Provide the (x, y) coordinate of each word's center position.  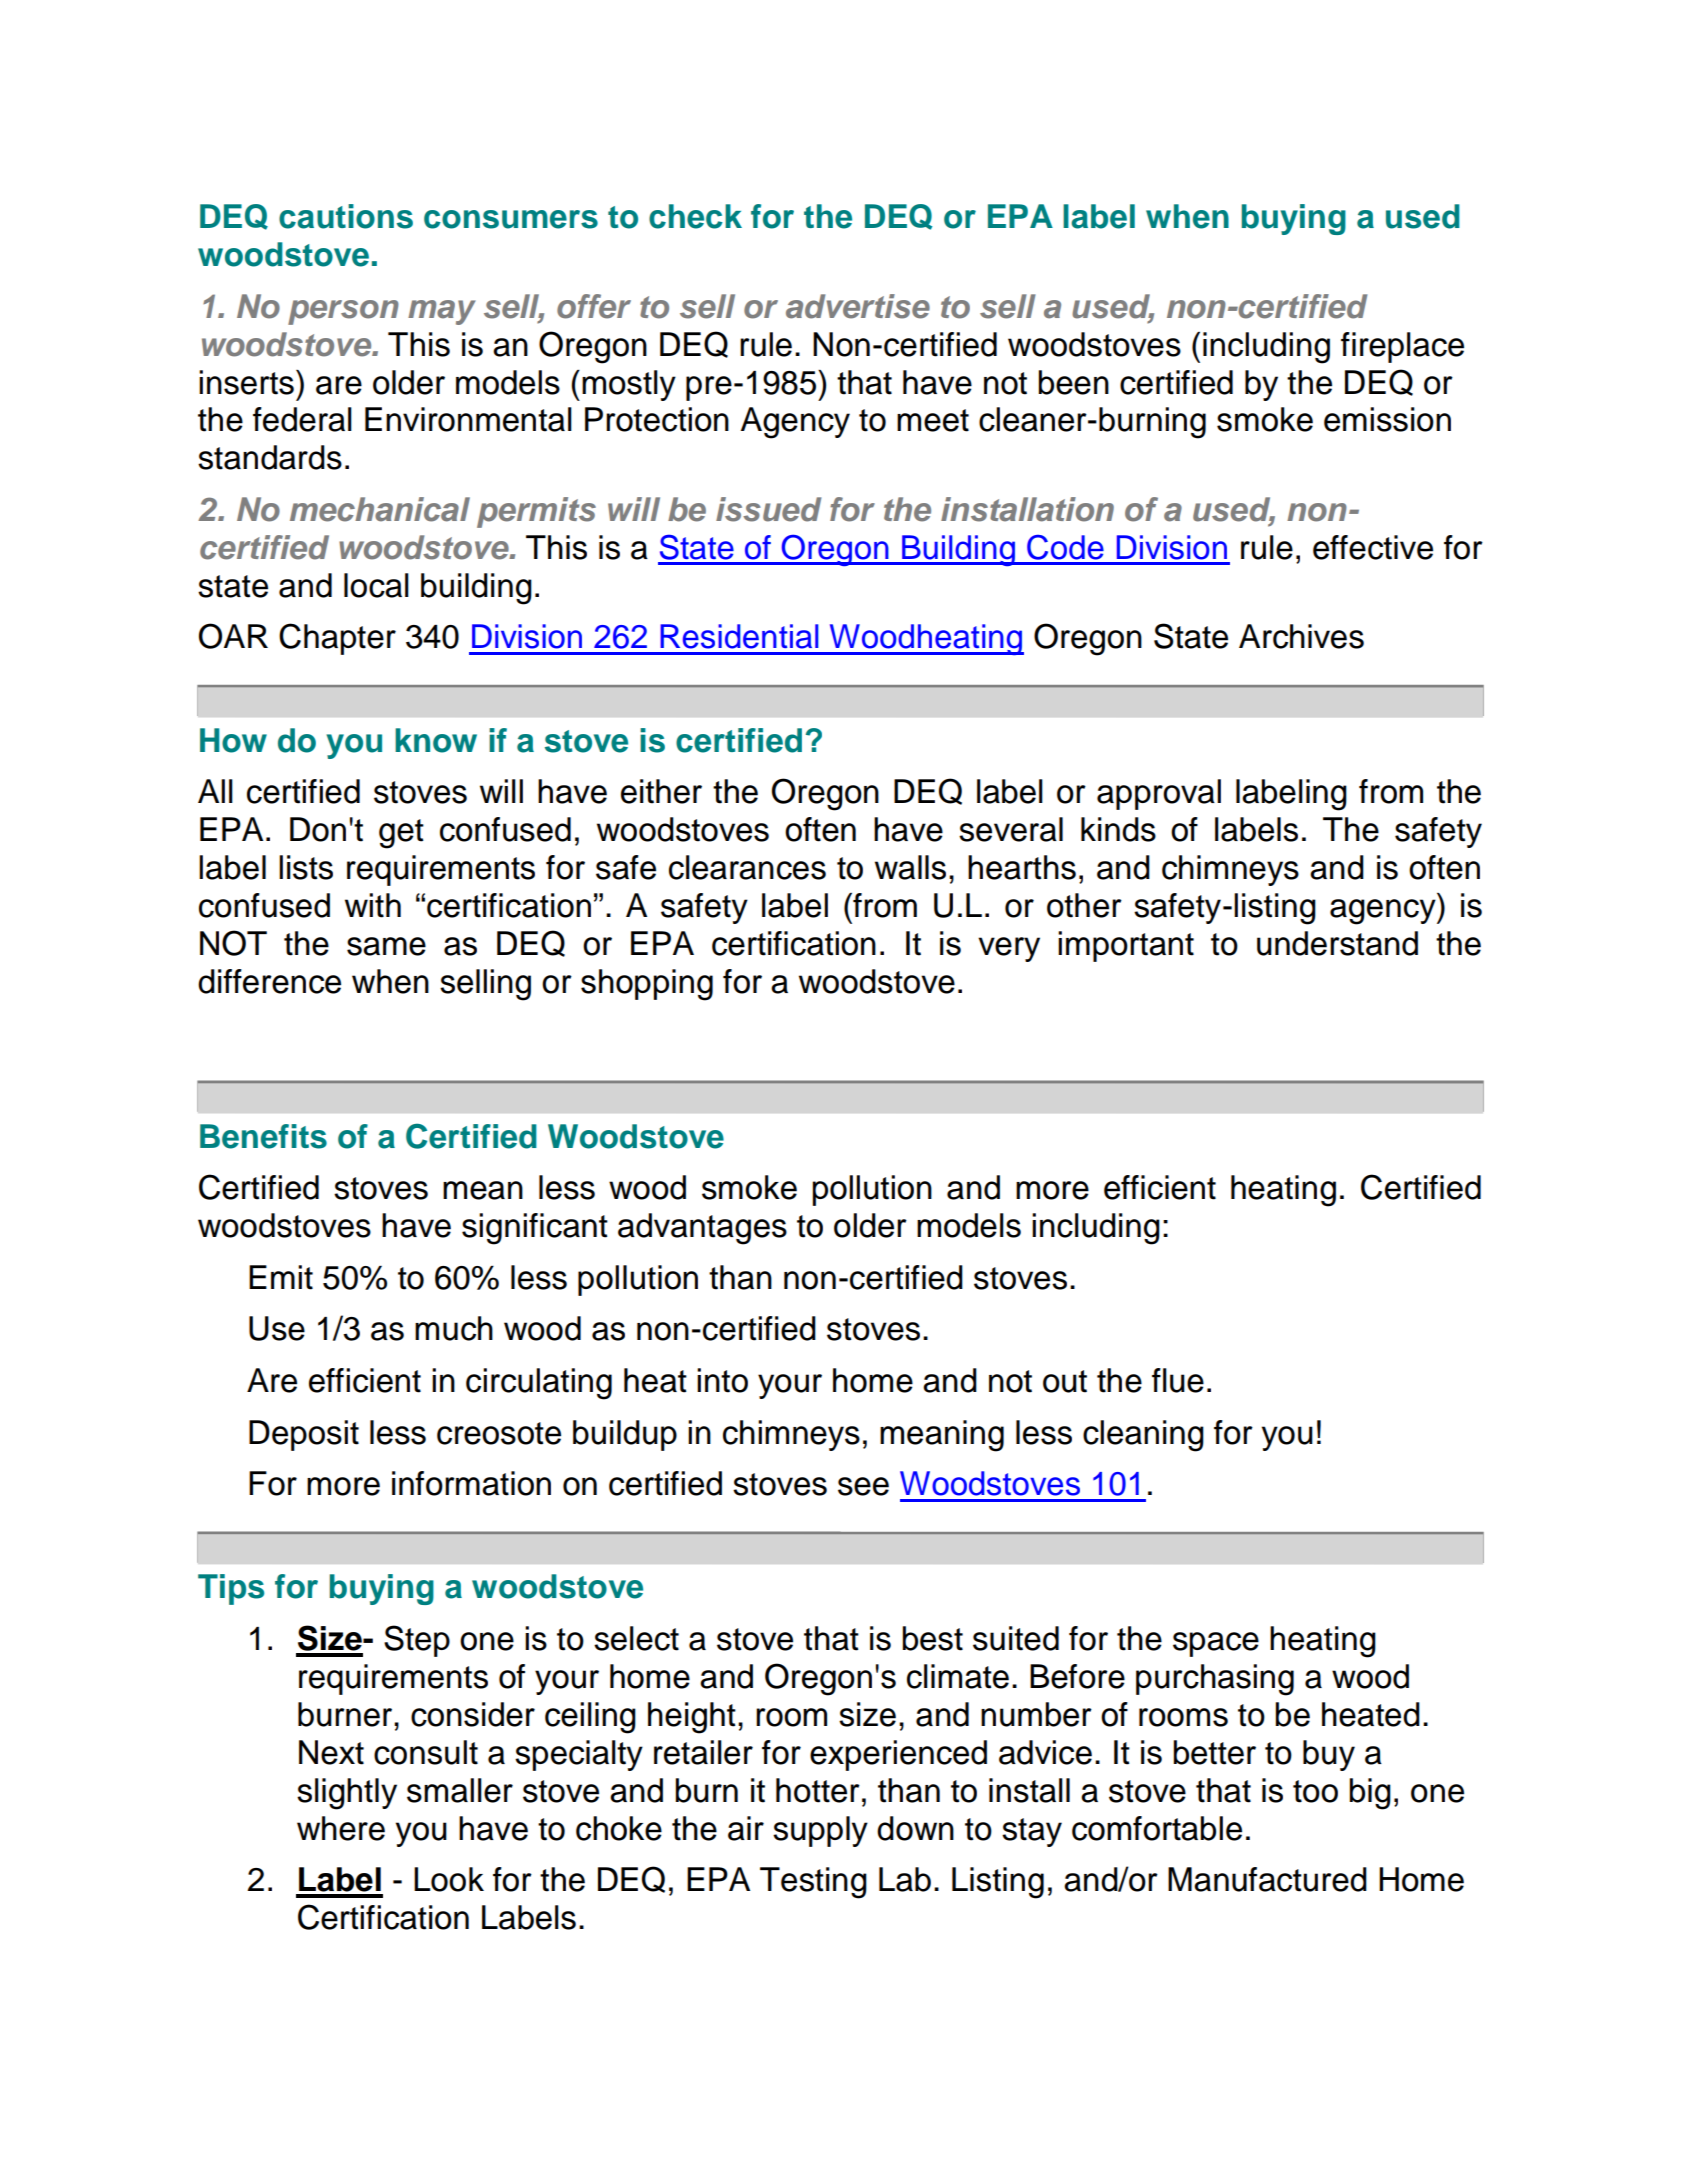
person (343, 312)
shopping (647, 985)
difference (269, 981)
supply (820, 1831)
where (341, 1828)
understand (1337, 943)
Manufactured (1267, 1879)
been (1073, 382)
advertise (858, 306)
